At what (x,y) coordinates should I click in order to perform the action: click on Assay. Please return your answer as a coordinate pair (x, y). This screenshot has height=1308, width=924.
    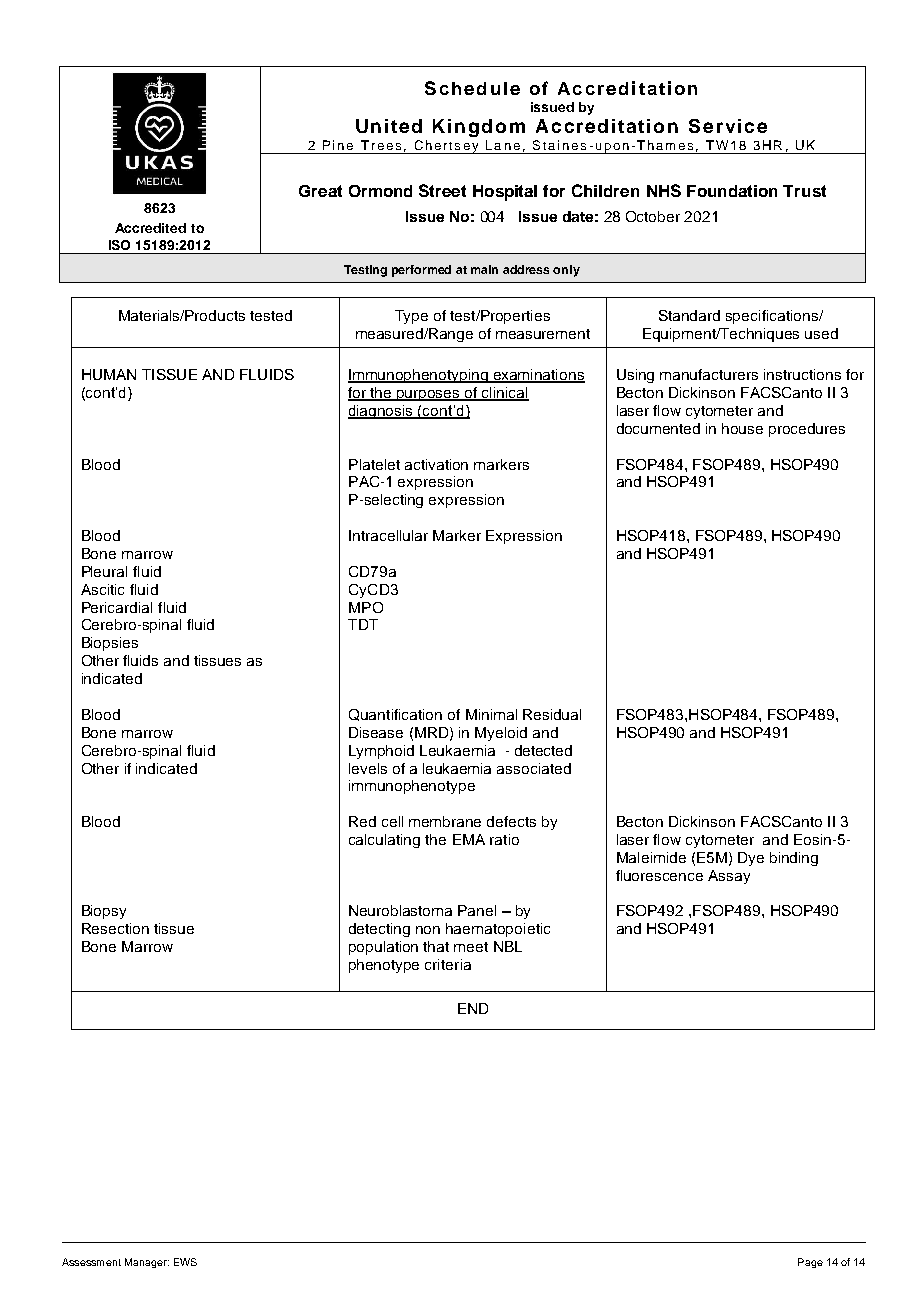
    Looking at the image, I should click on (729, 877).
